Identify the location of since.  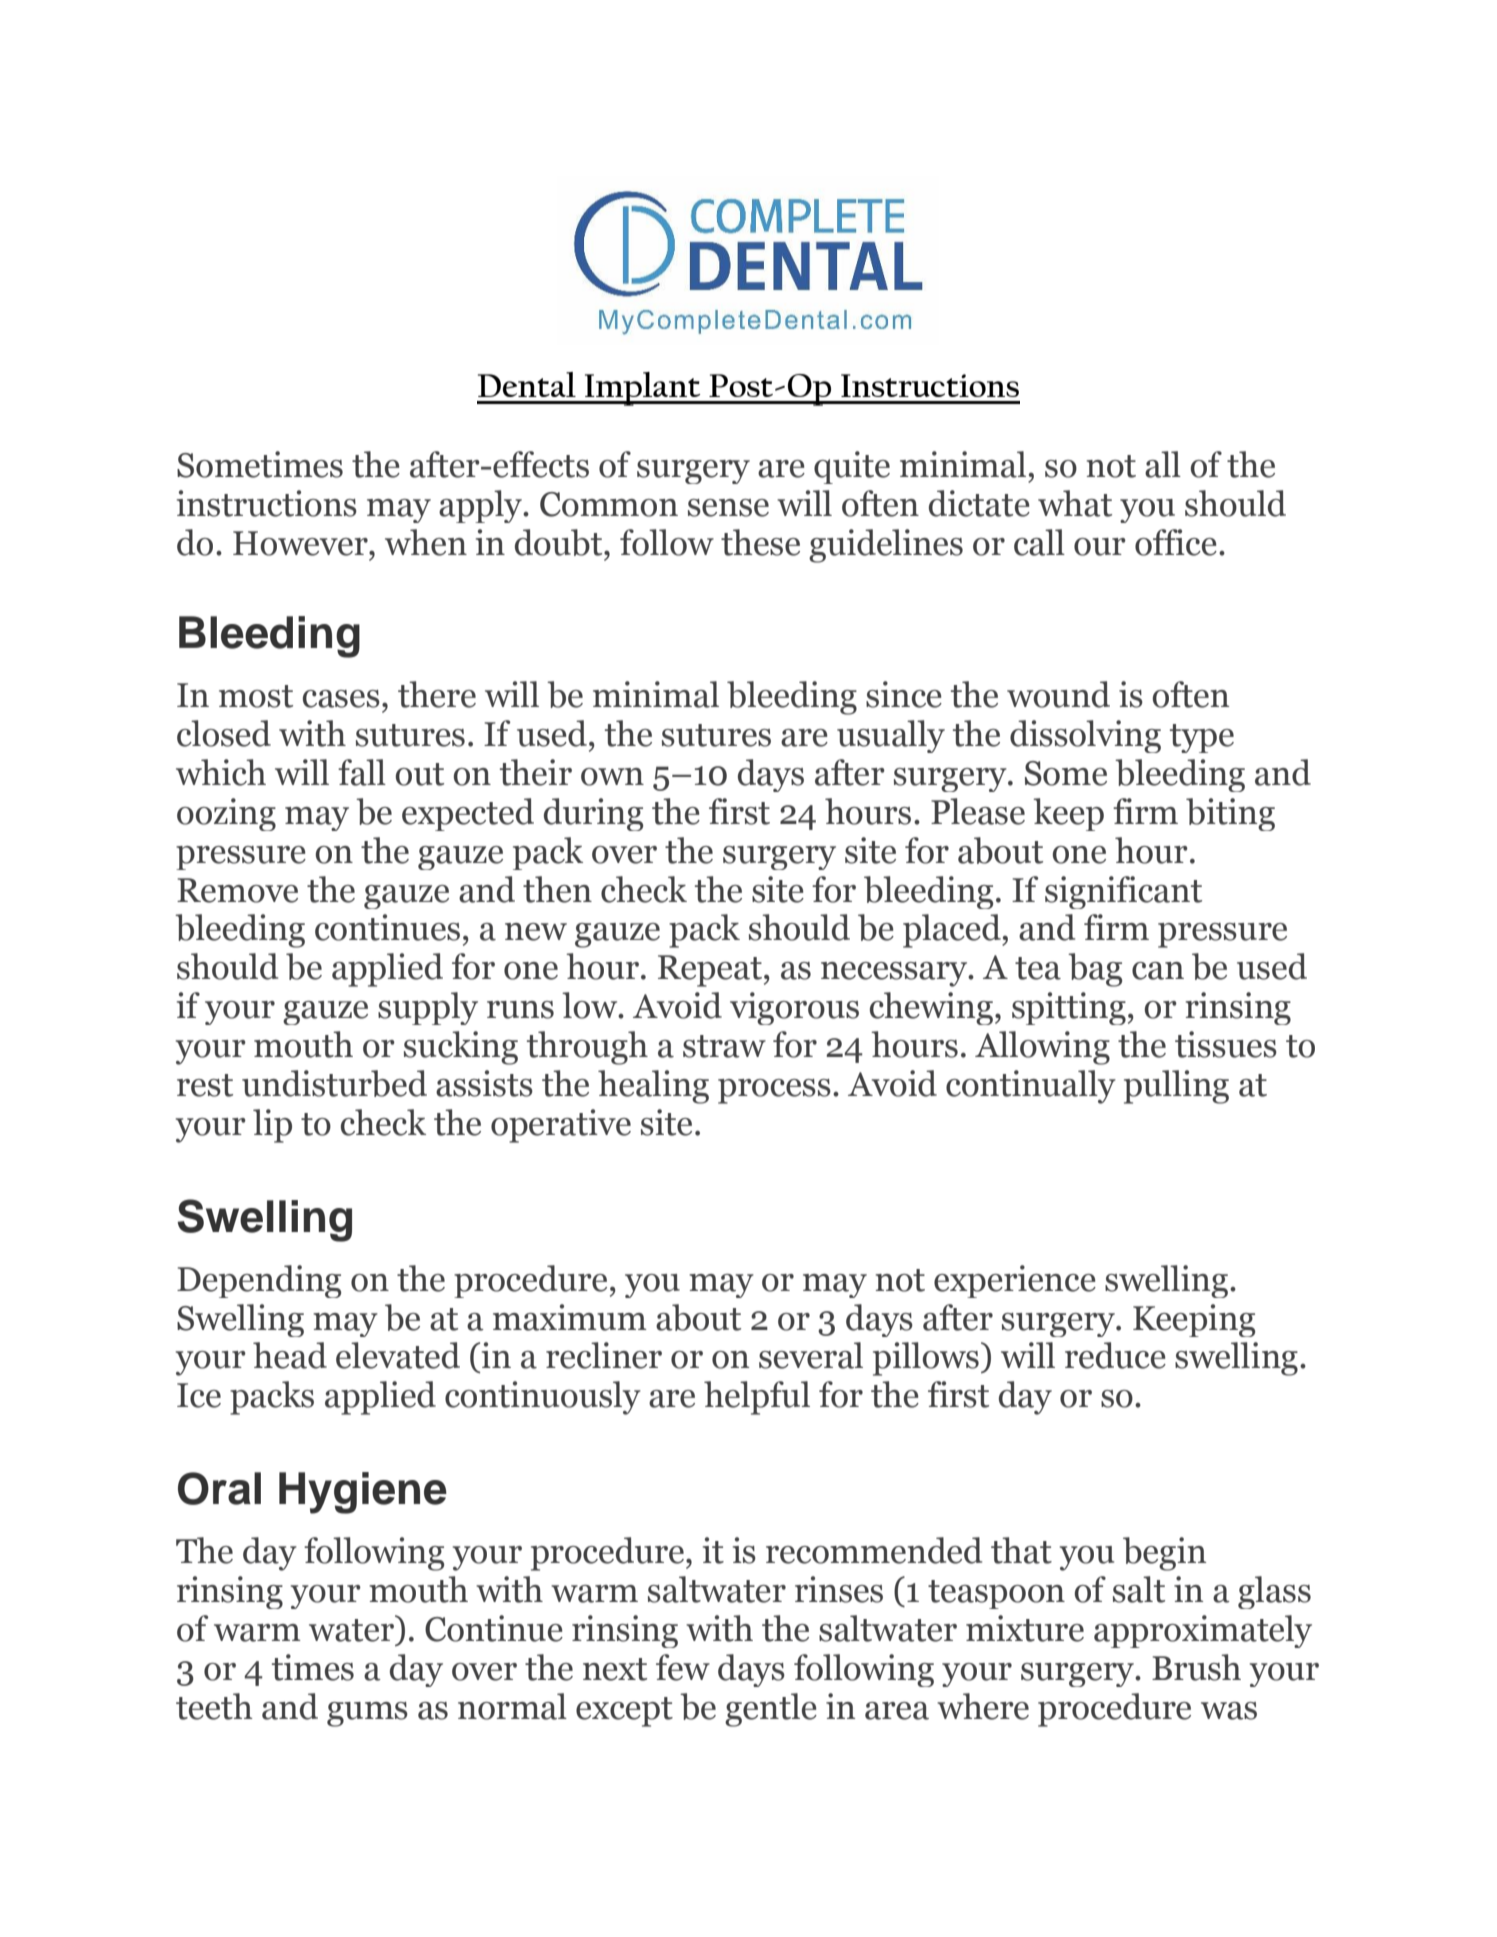
(904, 694).
